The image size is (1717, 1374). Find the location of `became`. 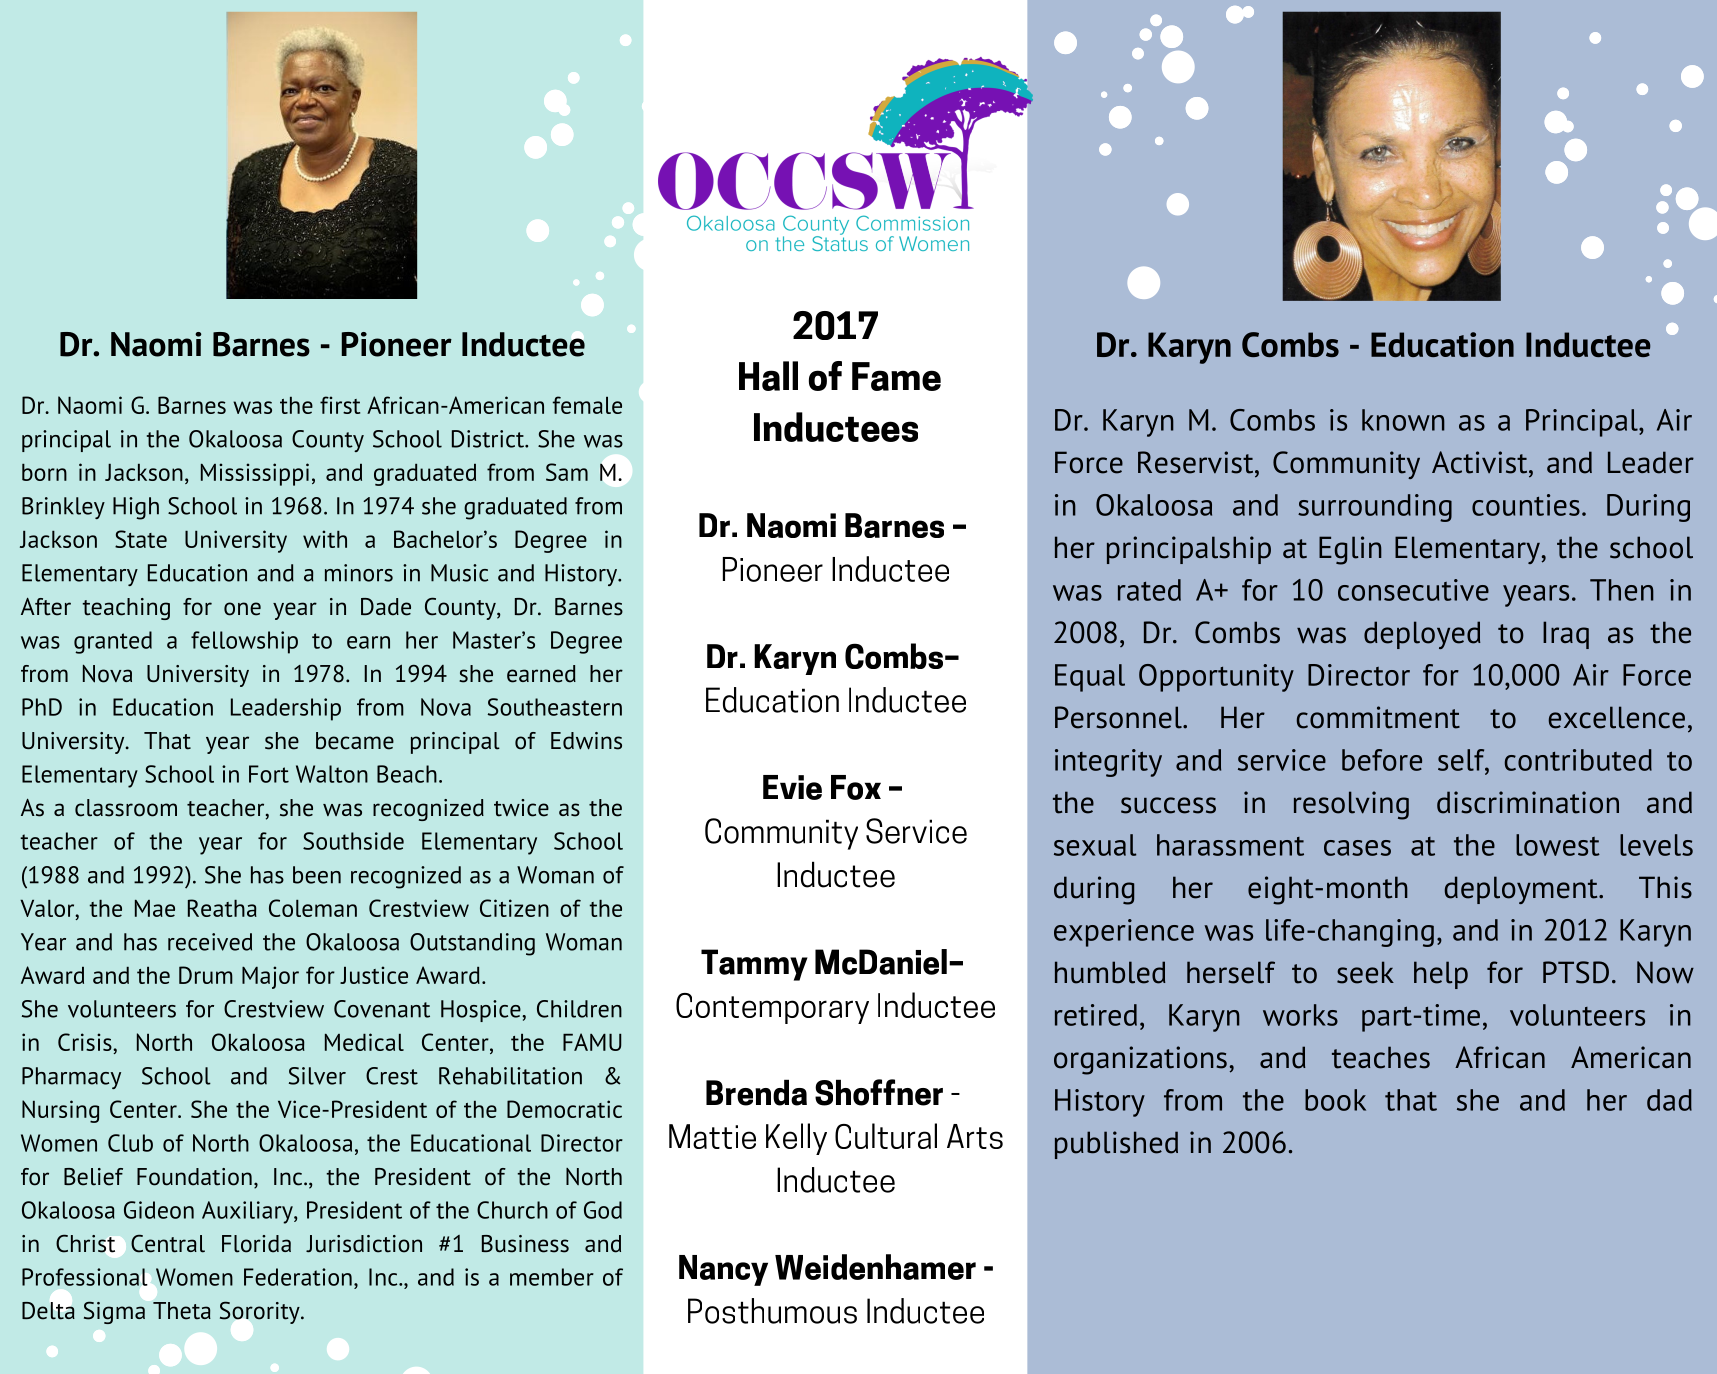

became is located at coordinates (355, 741).
